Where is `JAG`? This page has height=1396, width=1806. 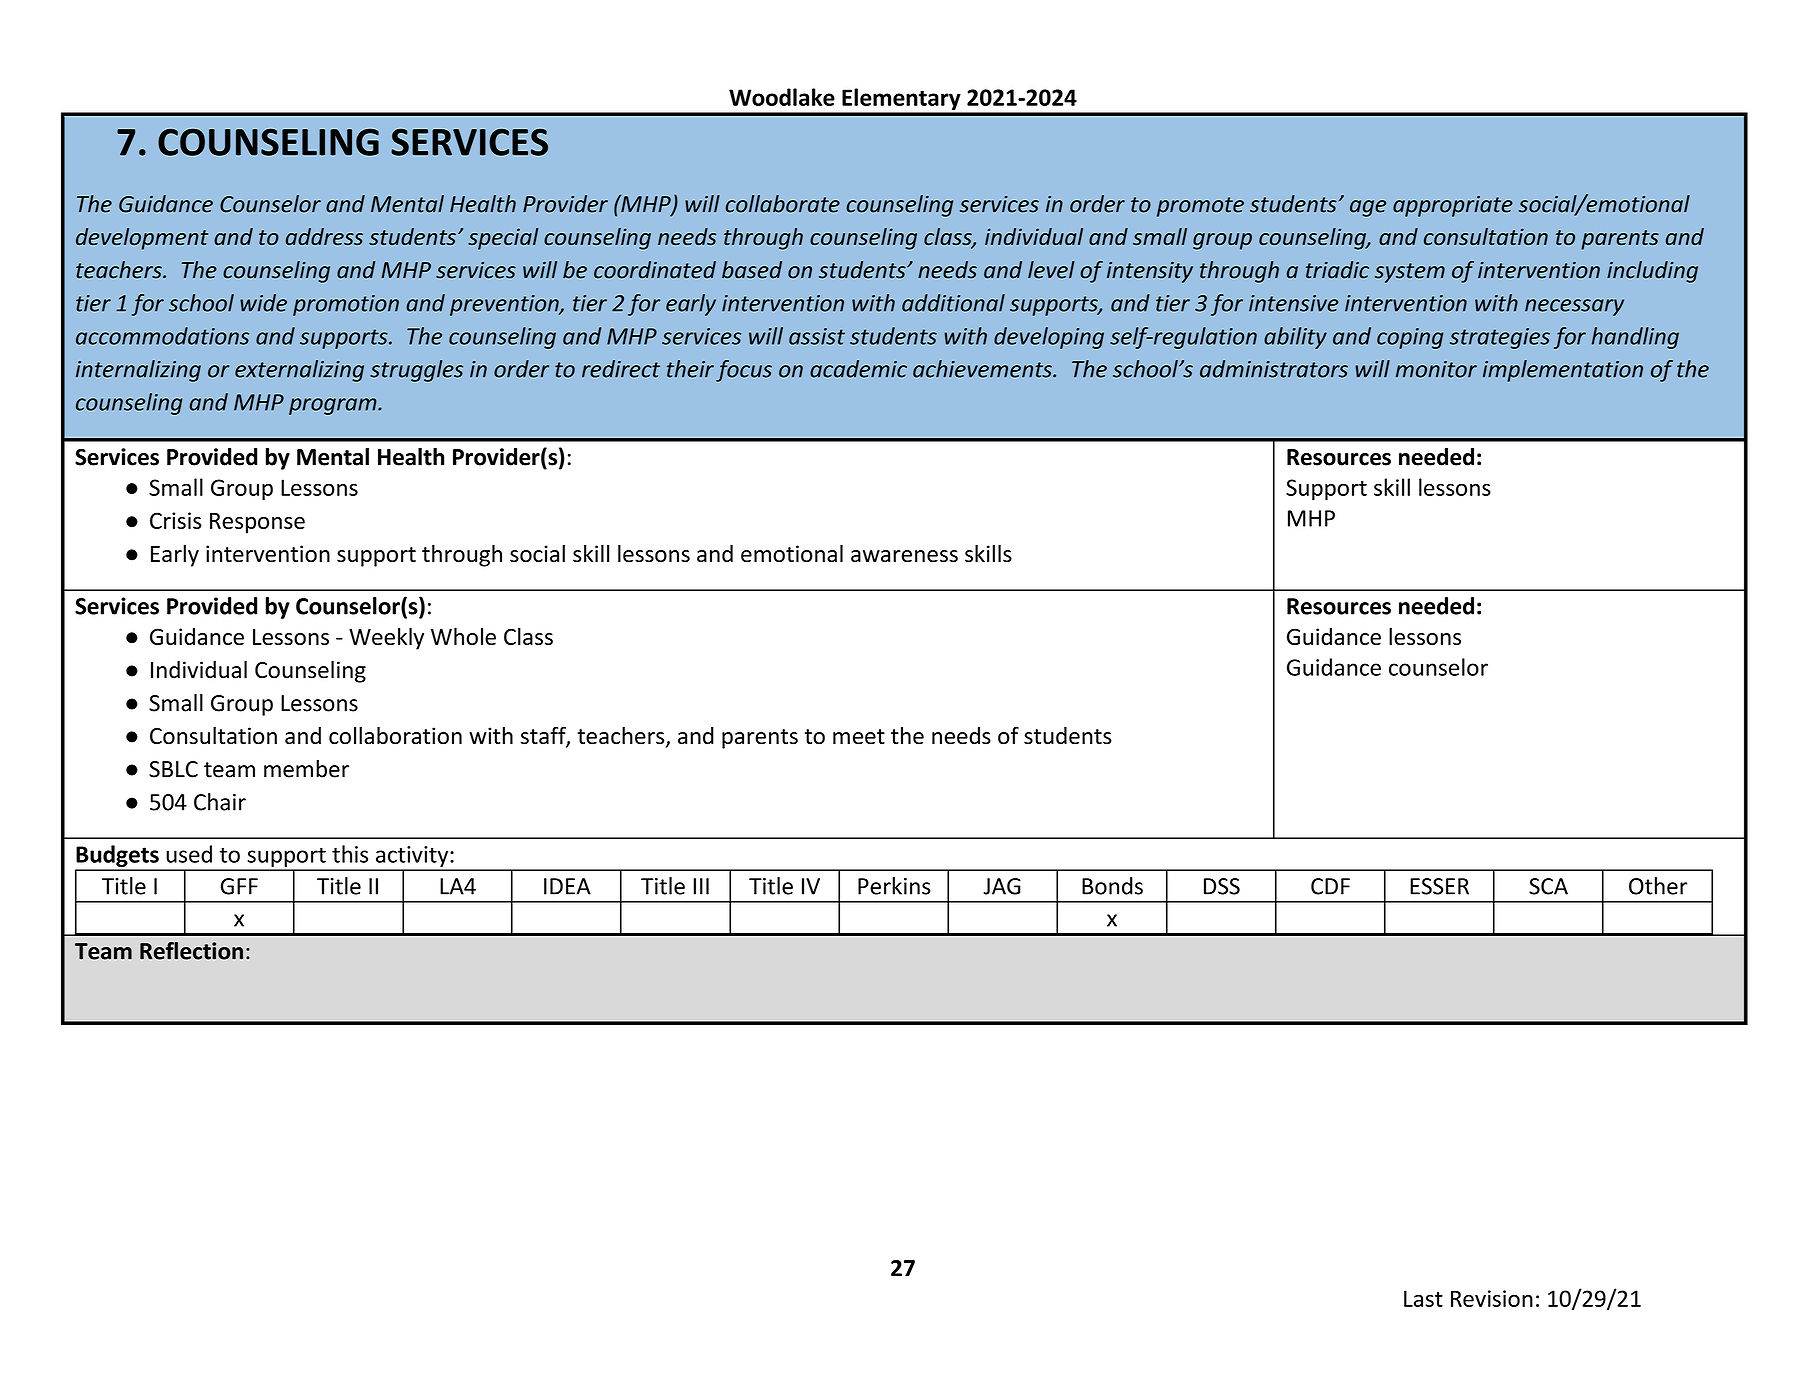 JAG is located at coordinates (1002, 886).
